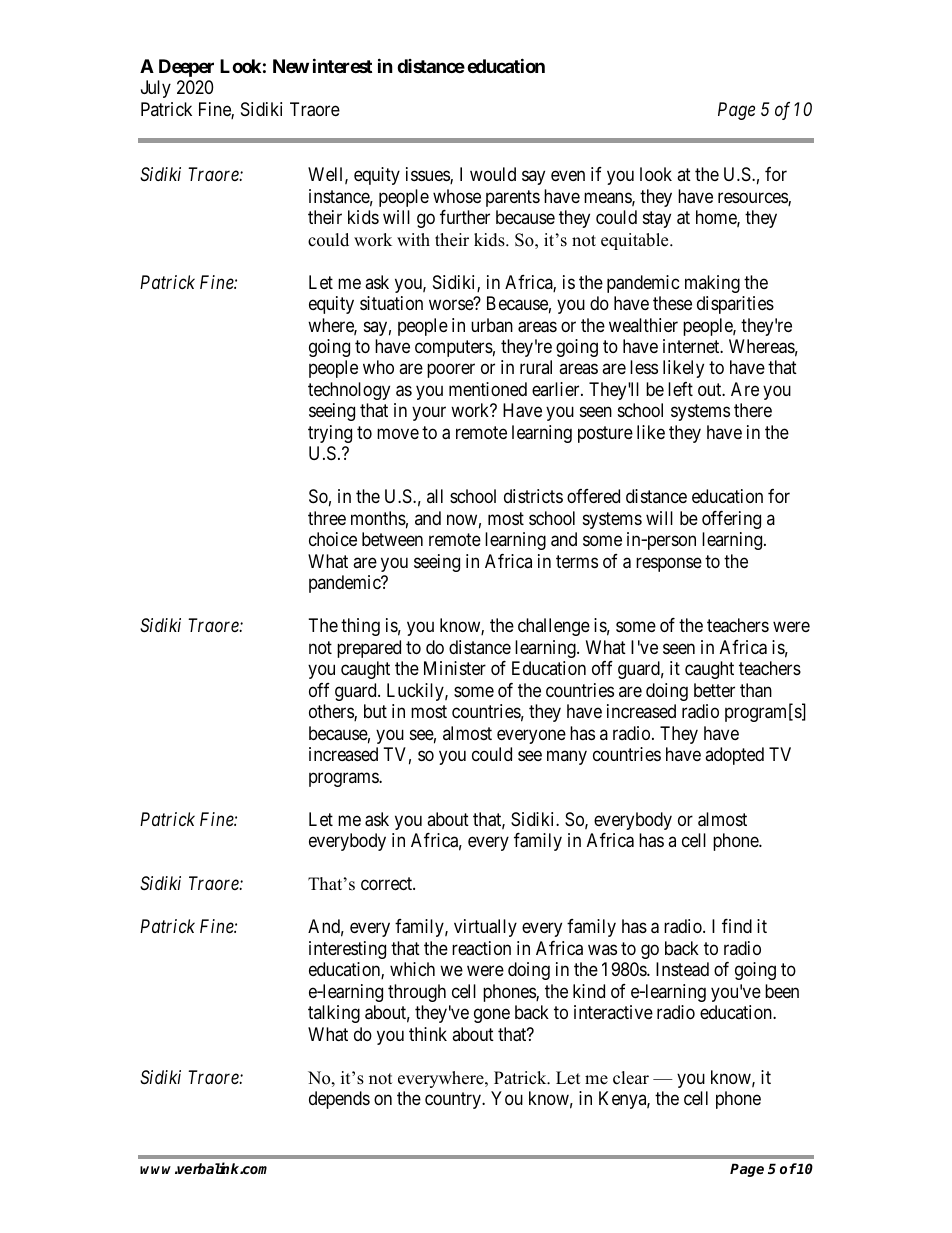 This screenshot has width=952, height=1233. I want to click on response, so click(669, 564).
